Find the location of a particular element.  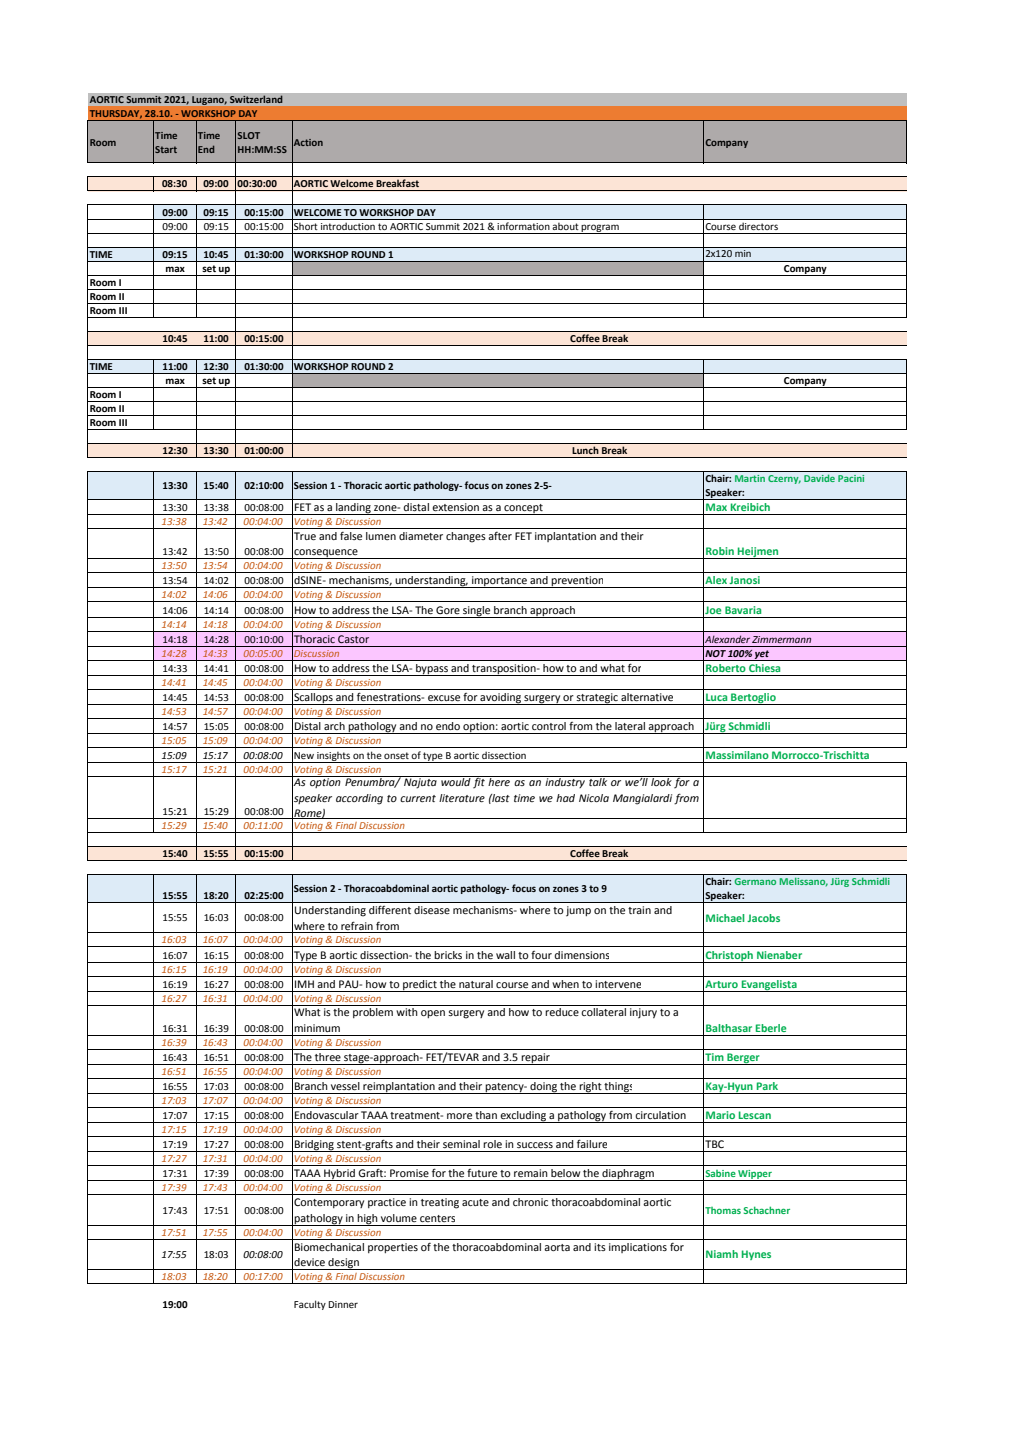

aorta is located at coordinates (557, 1247).
